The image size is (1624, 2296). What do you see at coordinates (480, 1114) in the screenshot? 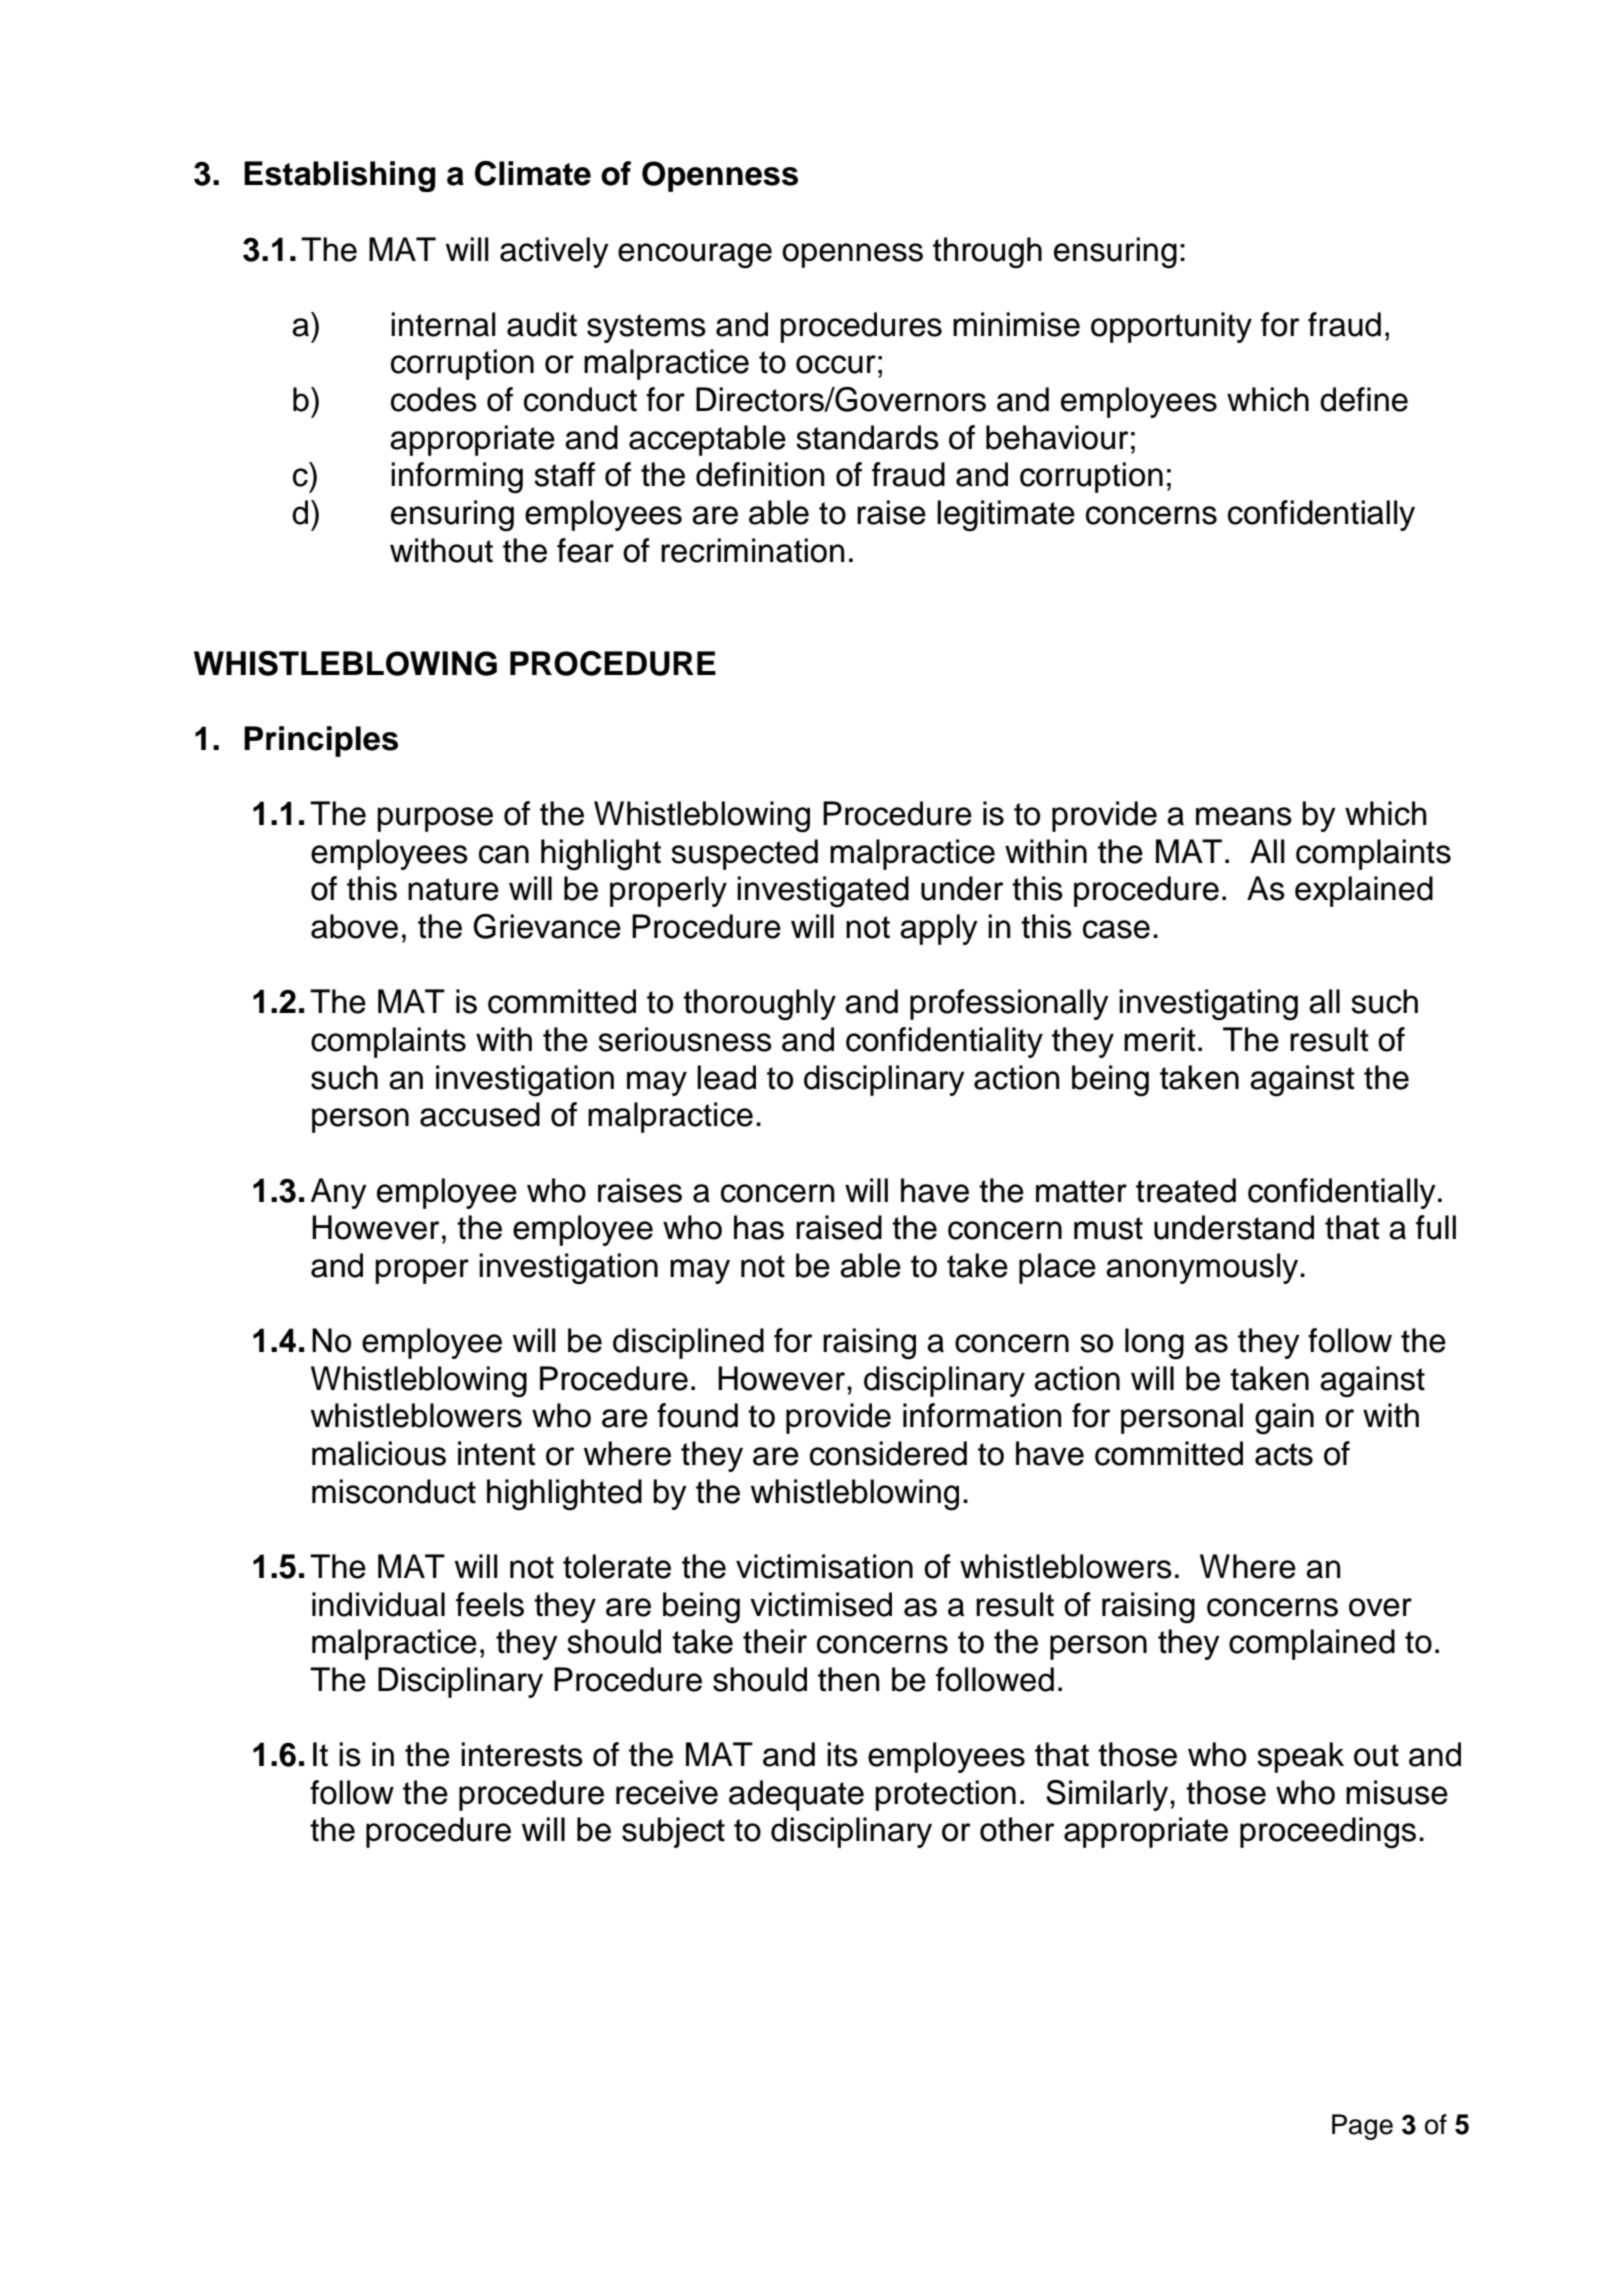
I see `accused` at bounding box center [480, 1114].
